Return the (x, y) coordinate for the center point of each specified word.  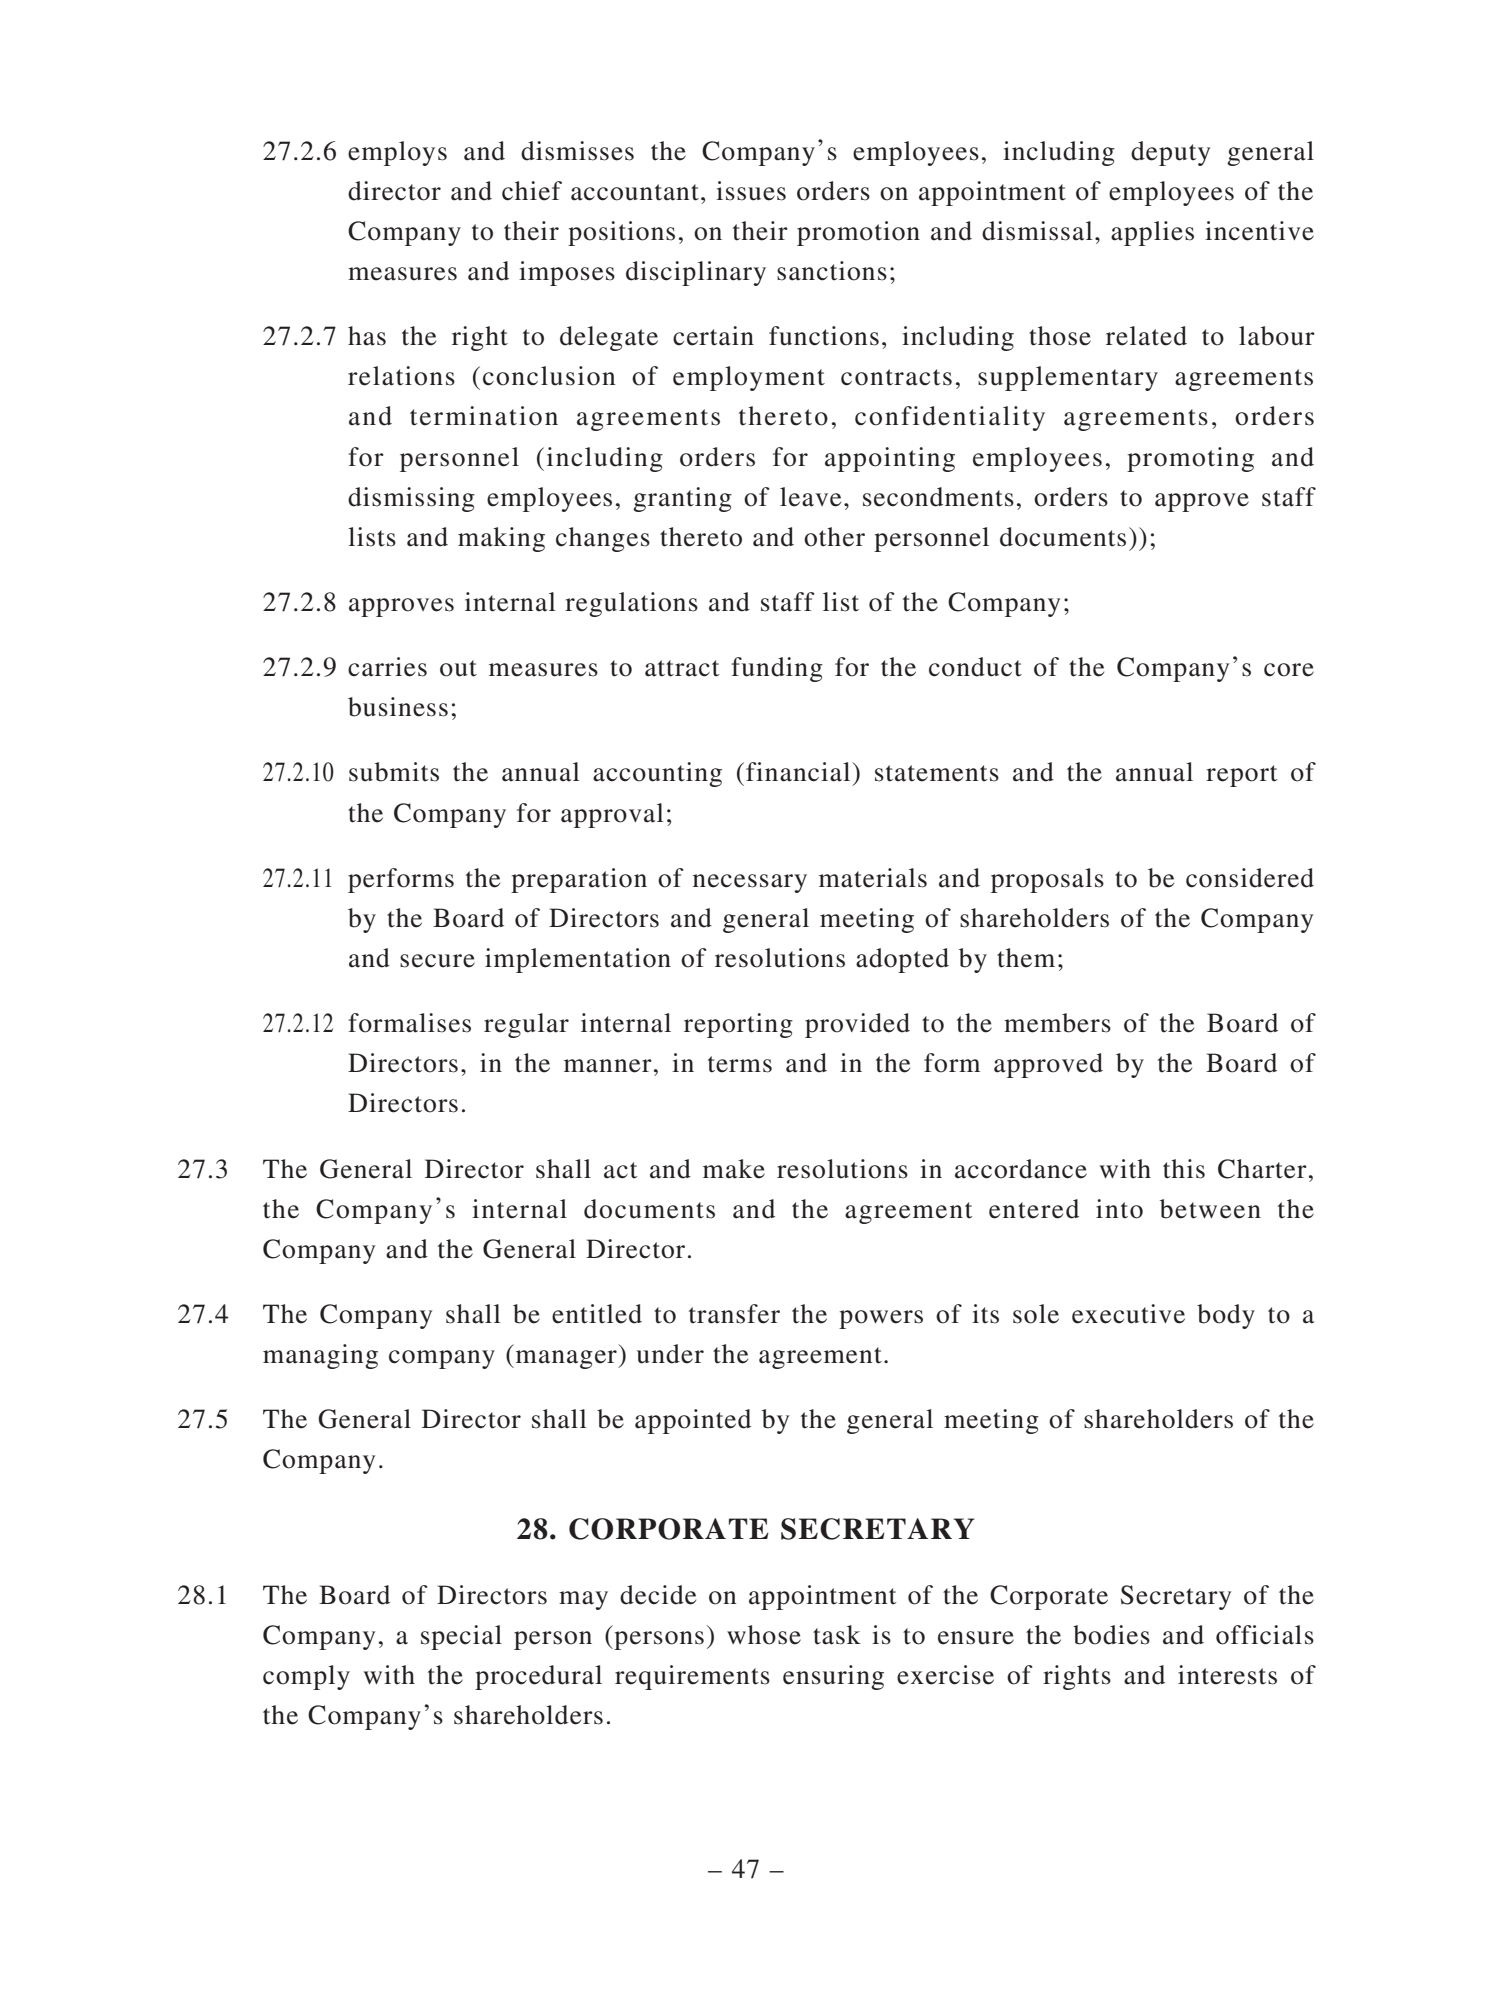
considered (1250, 878)
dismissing (411, 499)
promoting (1190, 459)
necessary (750, 883)
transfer (734, 1314)
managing (320, 1356)
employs (397, 153)
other (834, 537)
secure (437, 961)
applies (1152, 233)
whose (764, 1635)
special (461, 1637)
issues (751, 191)
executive (1128, 1314)
